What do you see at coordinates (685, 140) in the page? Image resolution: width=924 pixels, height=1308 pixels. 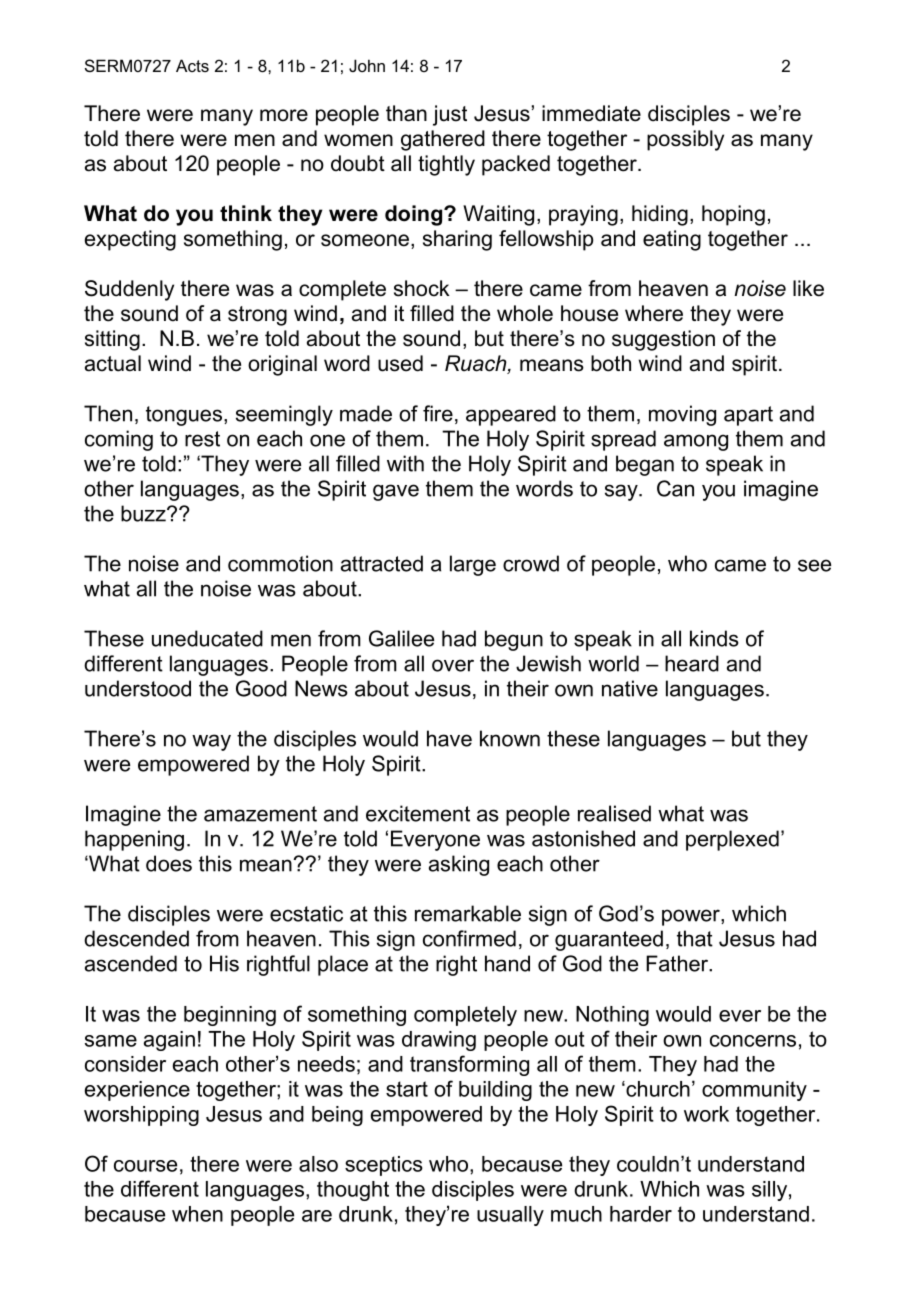 I see `possibly` at bounding box center [685, 140].
